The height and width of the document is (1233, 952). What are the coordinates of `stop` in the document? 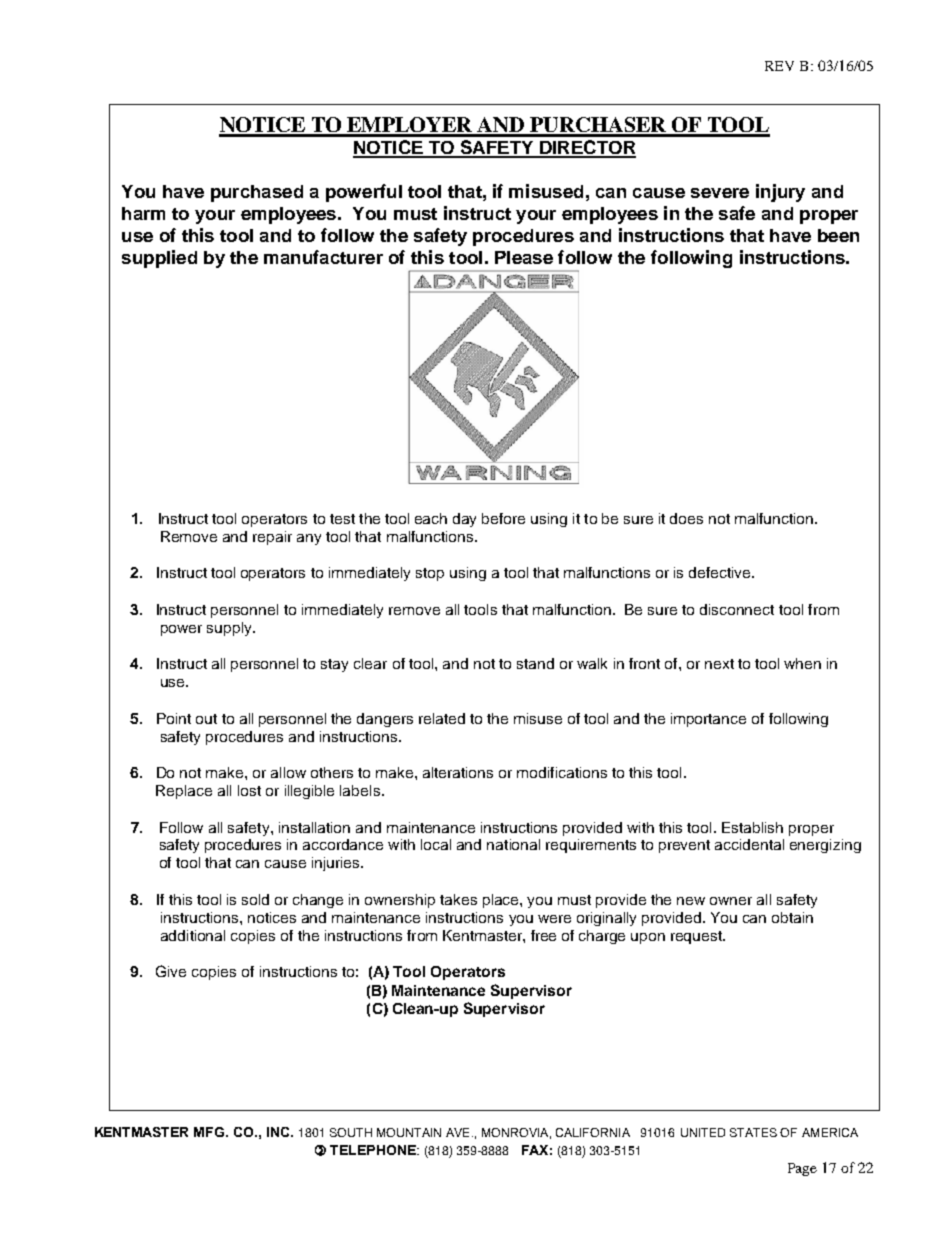 It's located at (430, 574).
